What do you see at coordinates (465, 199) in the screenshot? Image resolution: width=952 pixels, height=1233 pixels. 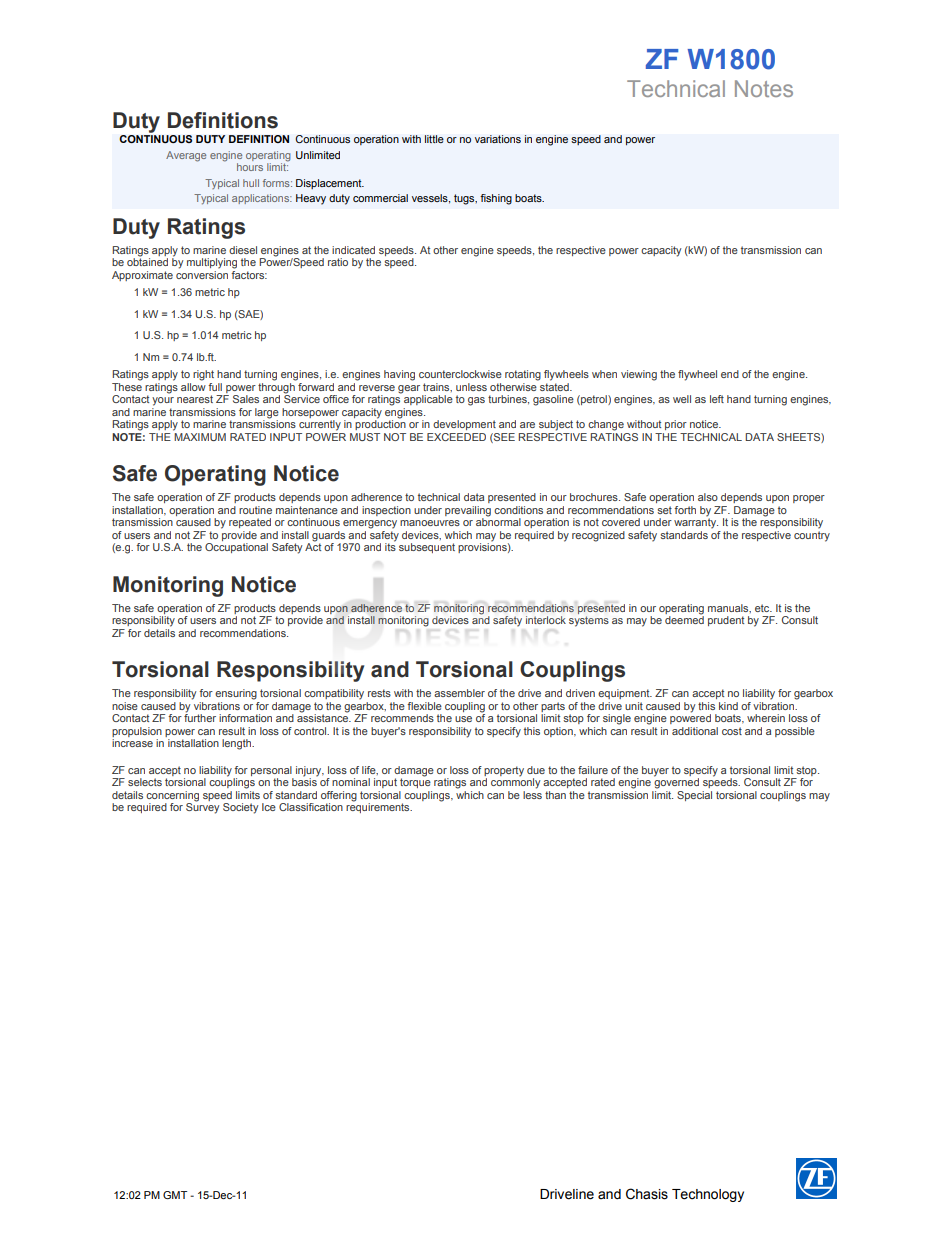 I see `tugs` at bounding box center [465, 199].
